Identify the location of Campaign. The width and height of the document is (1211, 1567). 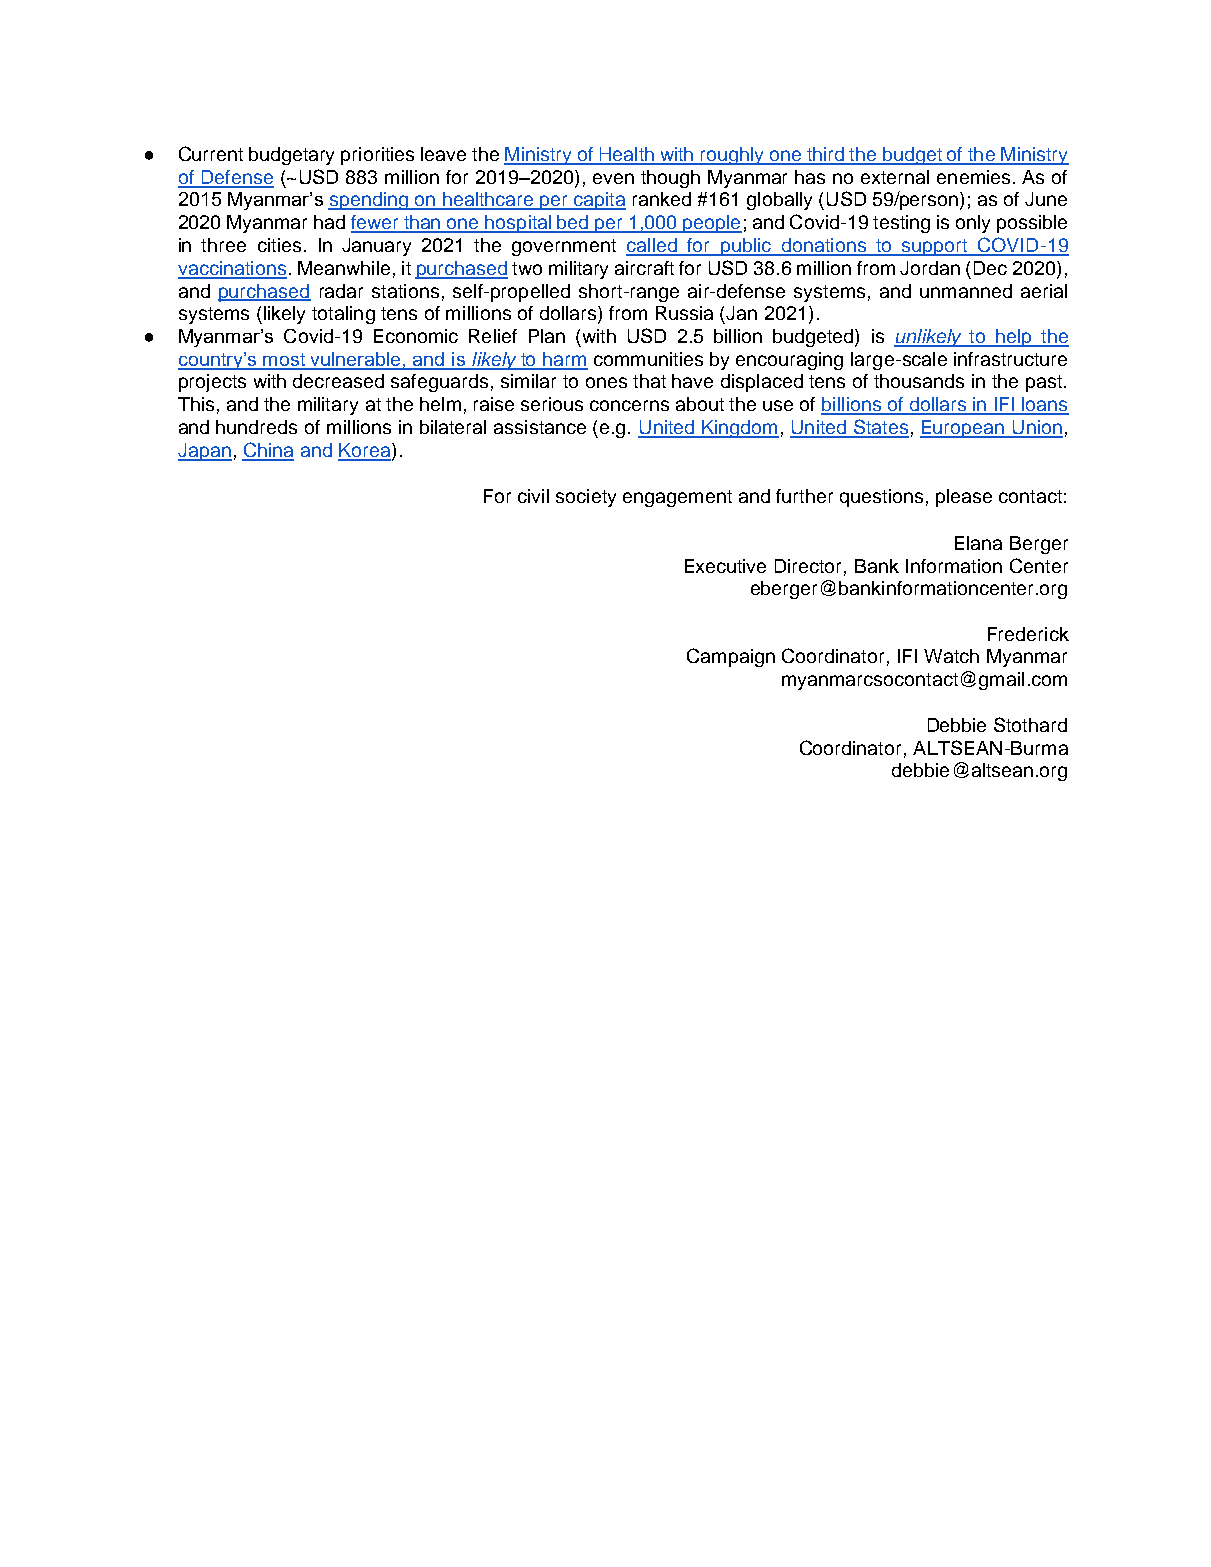
(731, 657).
